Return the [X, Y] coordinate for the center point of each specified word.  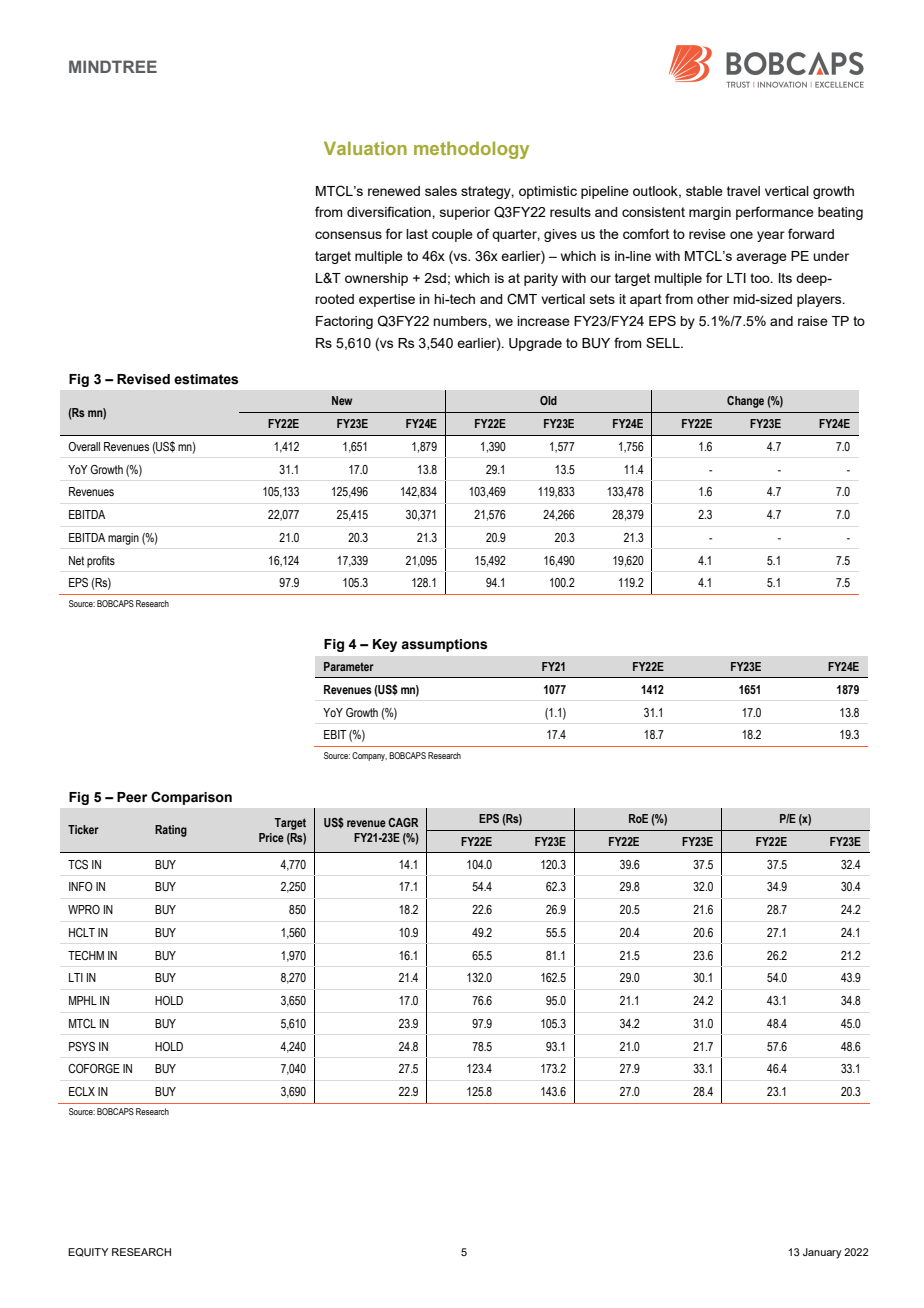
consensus [348, 235]
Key [385, 645]
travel [743, 191]
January [822, 1253]
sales [441, 191]
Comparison [191, 798]
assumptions [444, 645]
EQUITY [88, 1252]
